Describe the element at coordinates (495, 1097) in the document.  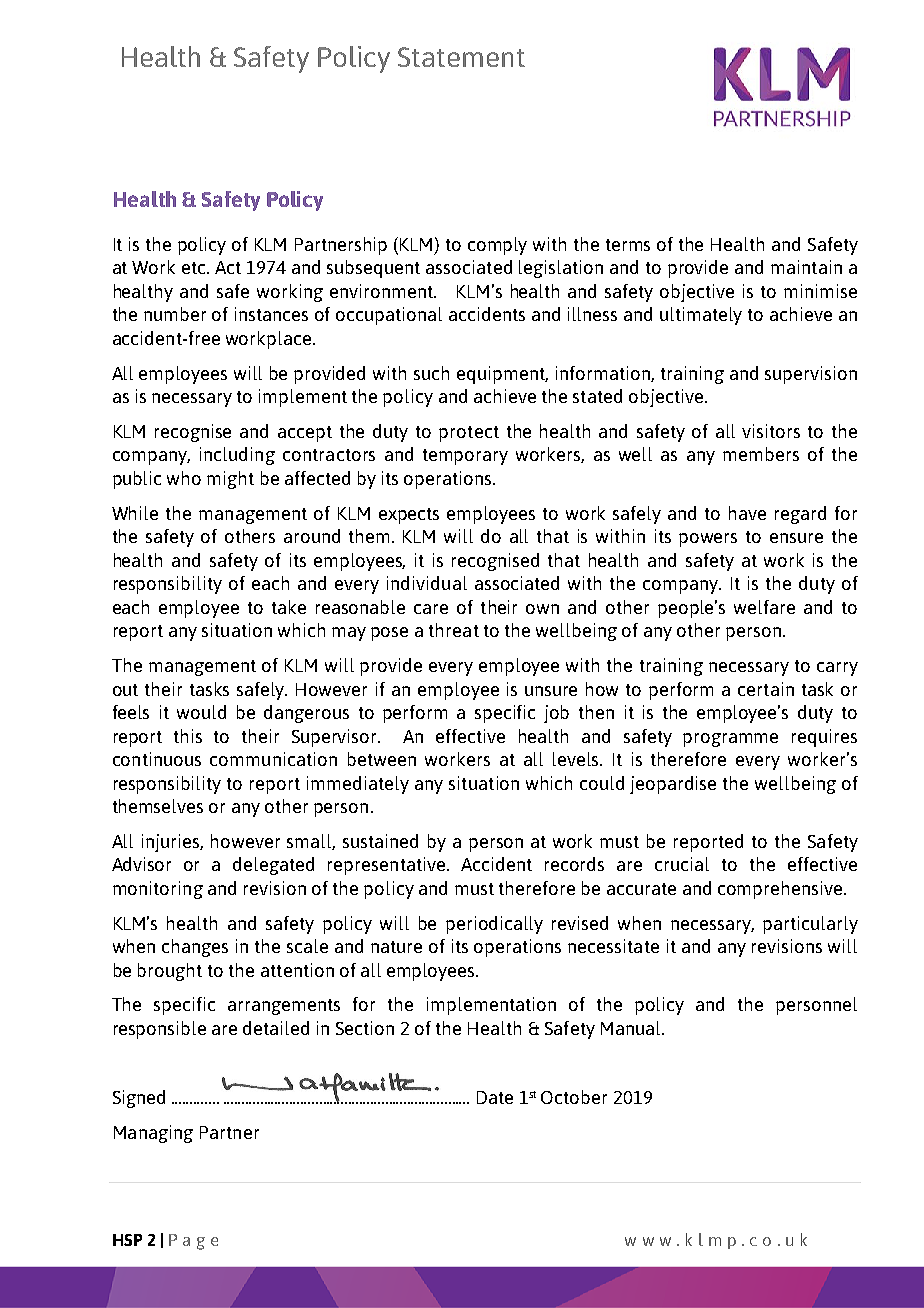
I see `Date` at that location.
